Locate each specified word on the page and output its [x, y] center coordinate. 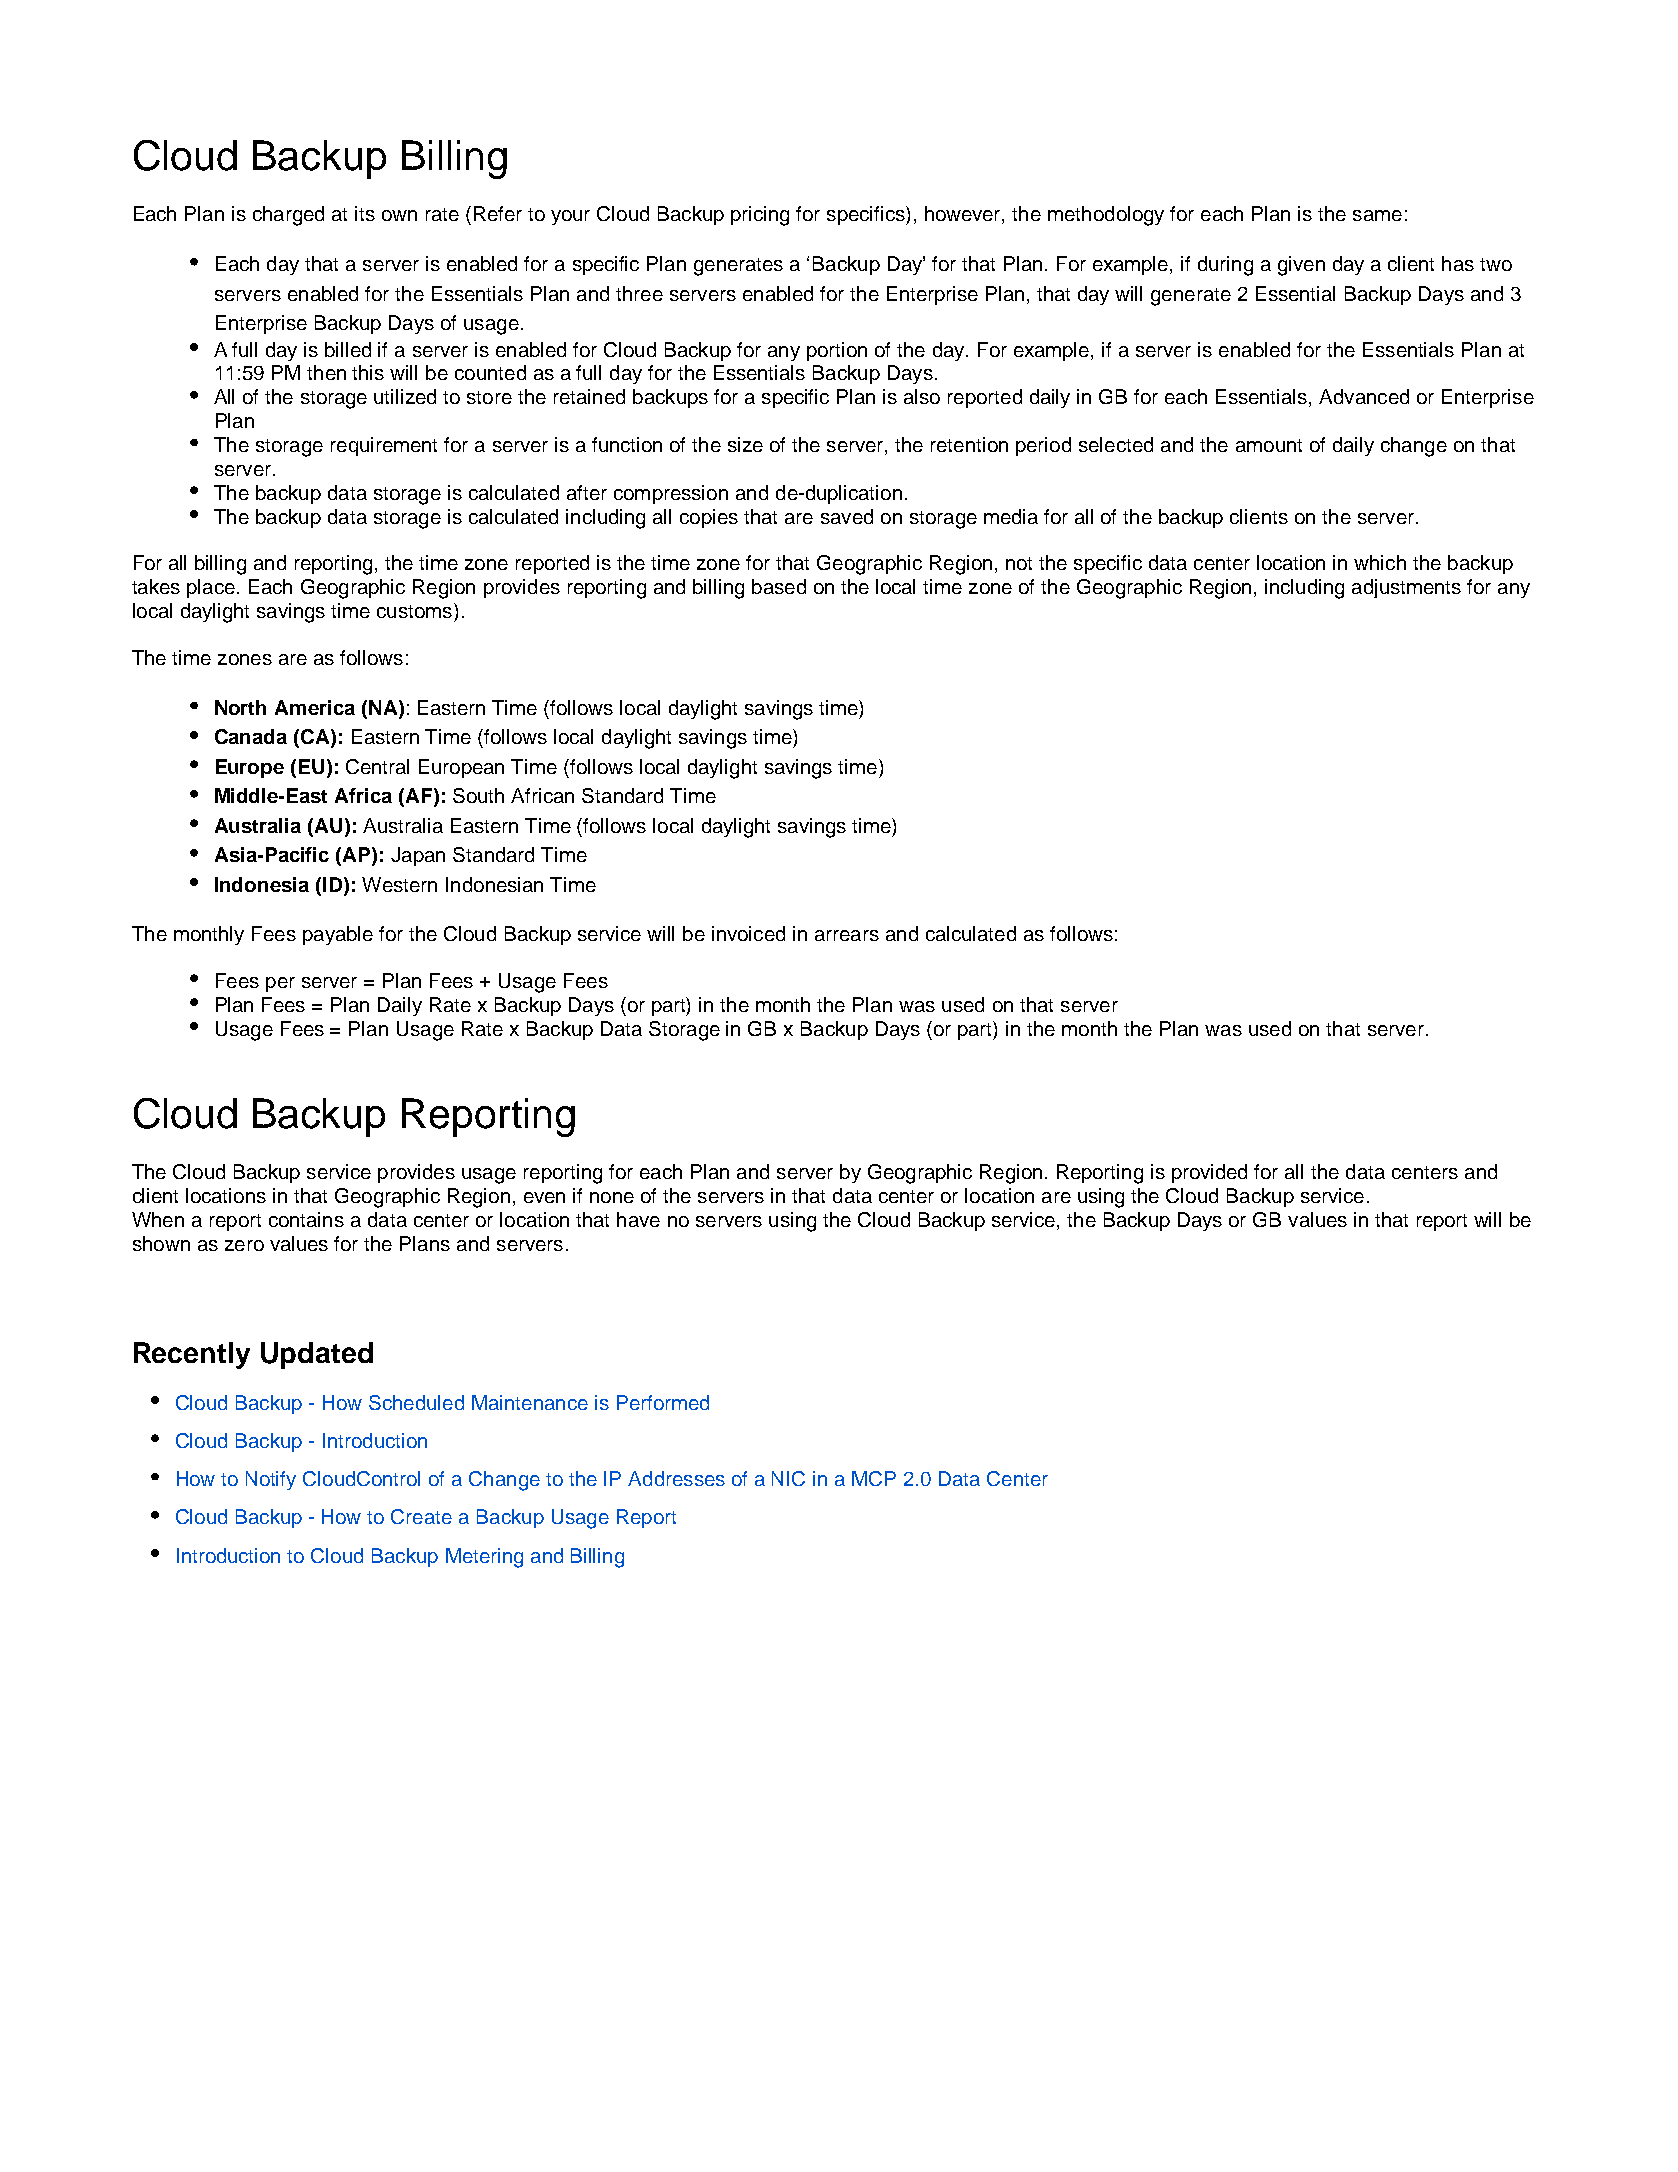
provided [1209, 1173]
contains [306, 1219]
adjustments [1406, 588]
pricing [760, 216]
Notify [271, 1480]
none [612, 1197]
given [1301, 266]
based [779, 586]
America [315, 707]
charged [288, 216]
